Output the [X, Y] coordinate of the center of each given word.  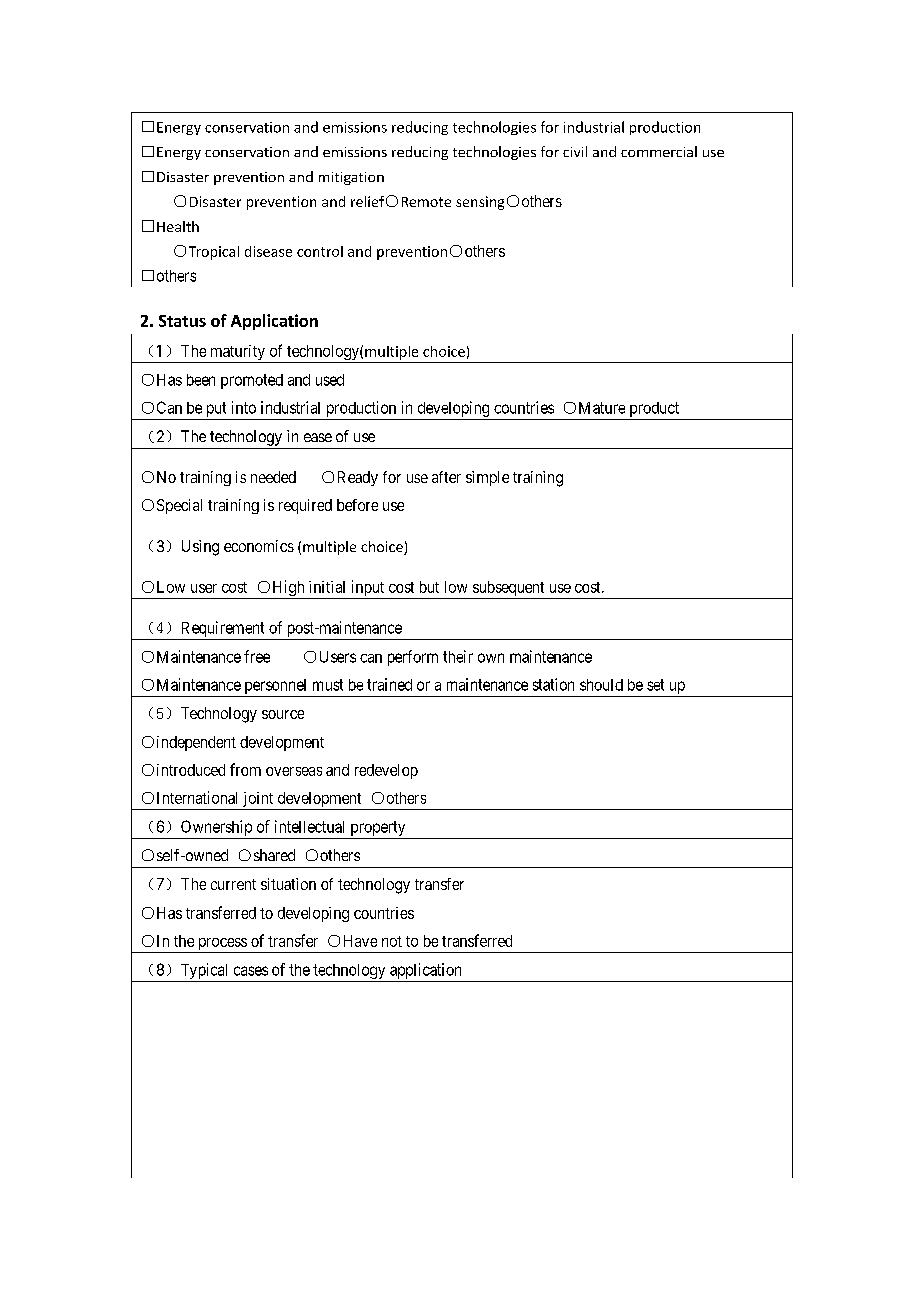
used [330, 380]
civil [575, 151]
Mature [602, 408]
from [245, 769]
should [601, 685]
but [429, 587]
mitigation [351, 178]
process [221, 945]
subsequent [508, 590]
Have [360, 941]
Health [178, 226]
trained [389, 684]
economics [259, 546]
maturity [237, 354]
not [392, 941]
